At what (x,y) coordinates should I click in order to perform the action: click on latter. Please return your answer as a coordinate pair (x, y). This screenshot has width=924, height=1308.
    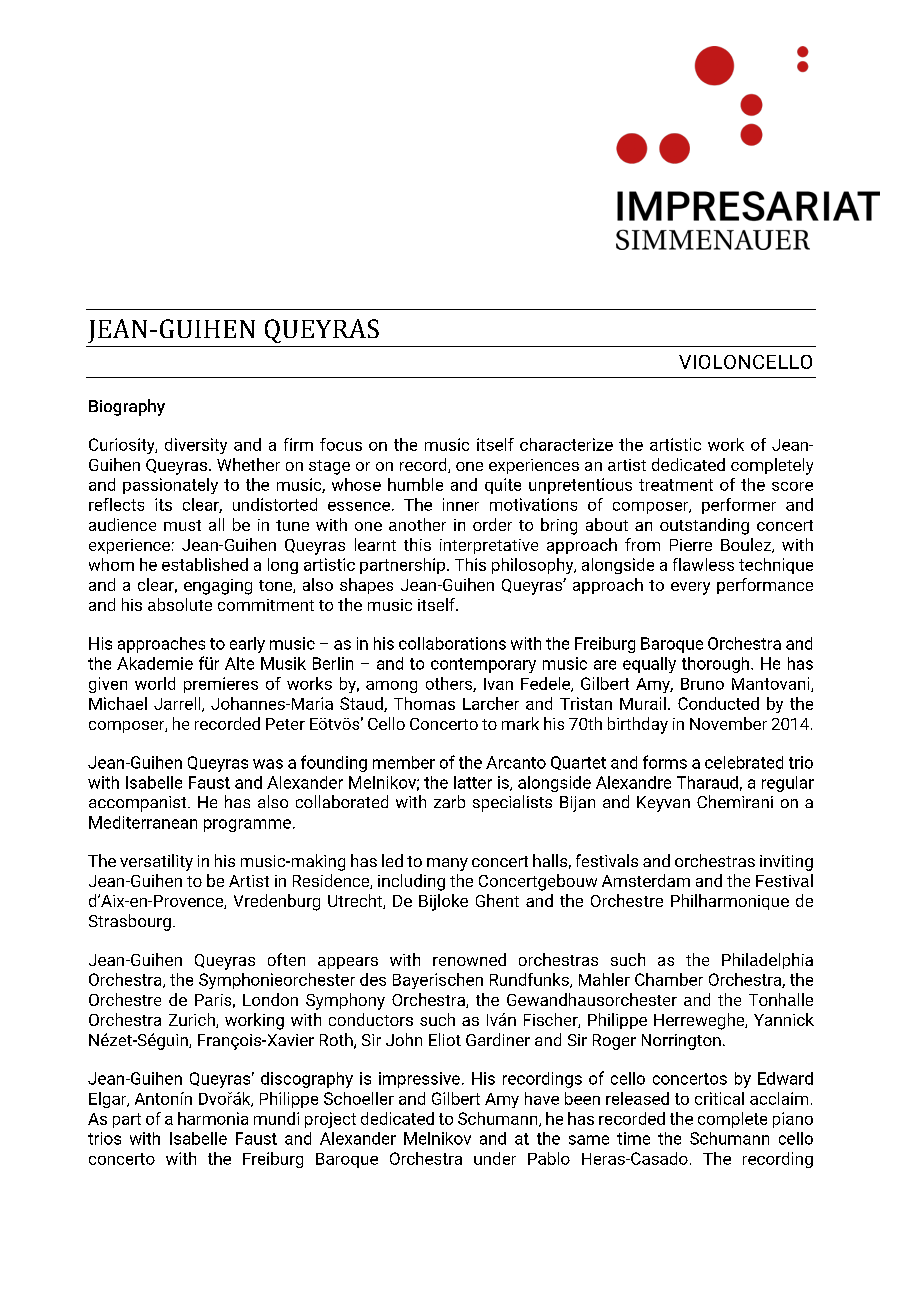
    Looking at the image, I should click on (473, 782).
